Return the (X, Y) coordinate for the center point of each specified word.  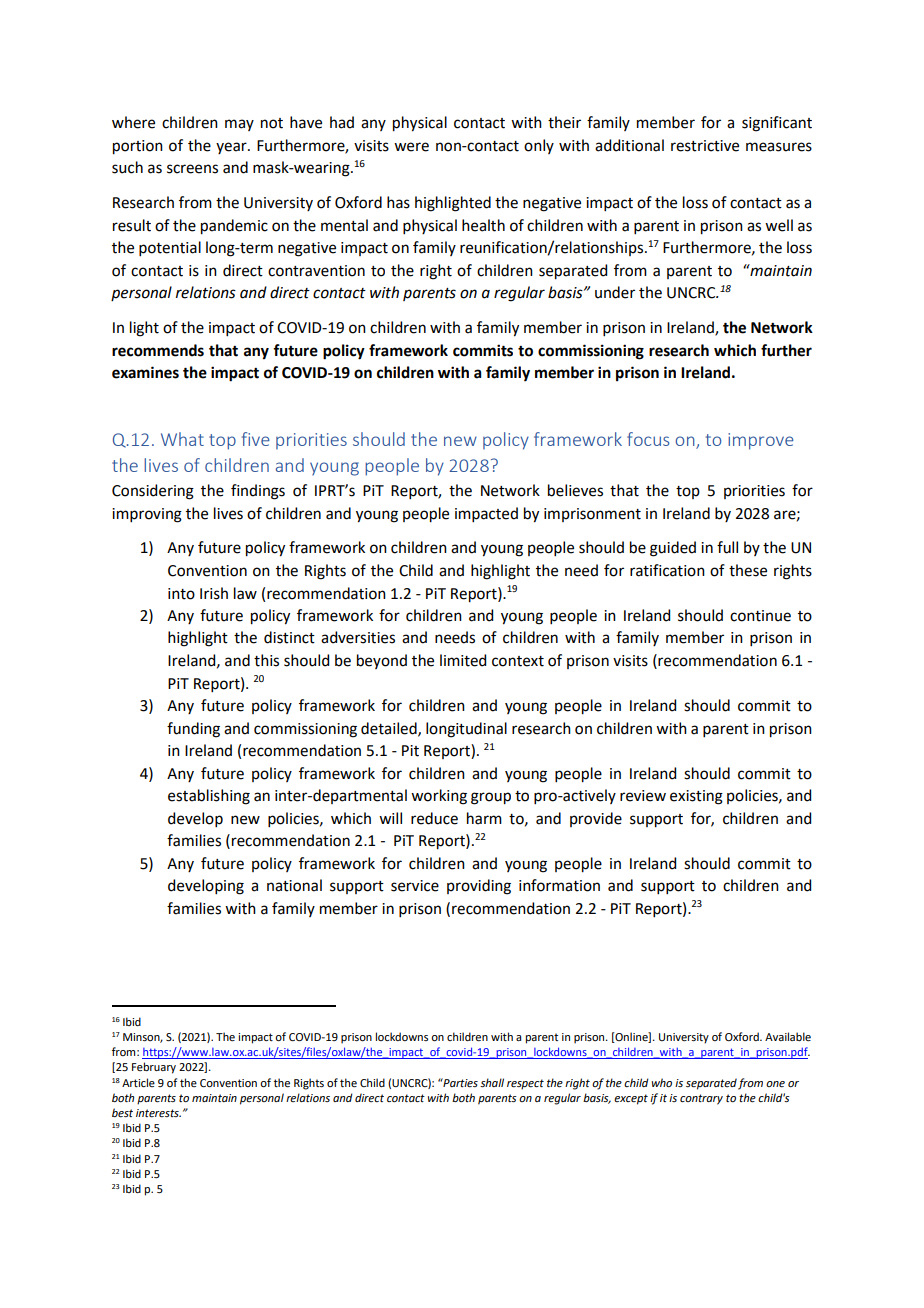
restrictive (705, 146)
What (182, 439)
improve (761, 441)
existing (696, 797)
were (411, 147)
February (154, 1068)
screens (192, 169)
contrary (701, 1099)
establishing (209, 797)
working (439, 797)
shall (492, 1082)
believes (575, 490)
